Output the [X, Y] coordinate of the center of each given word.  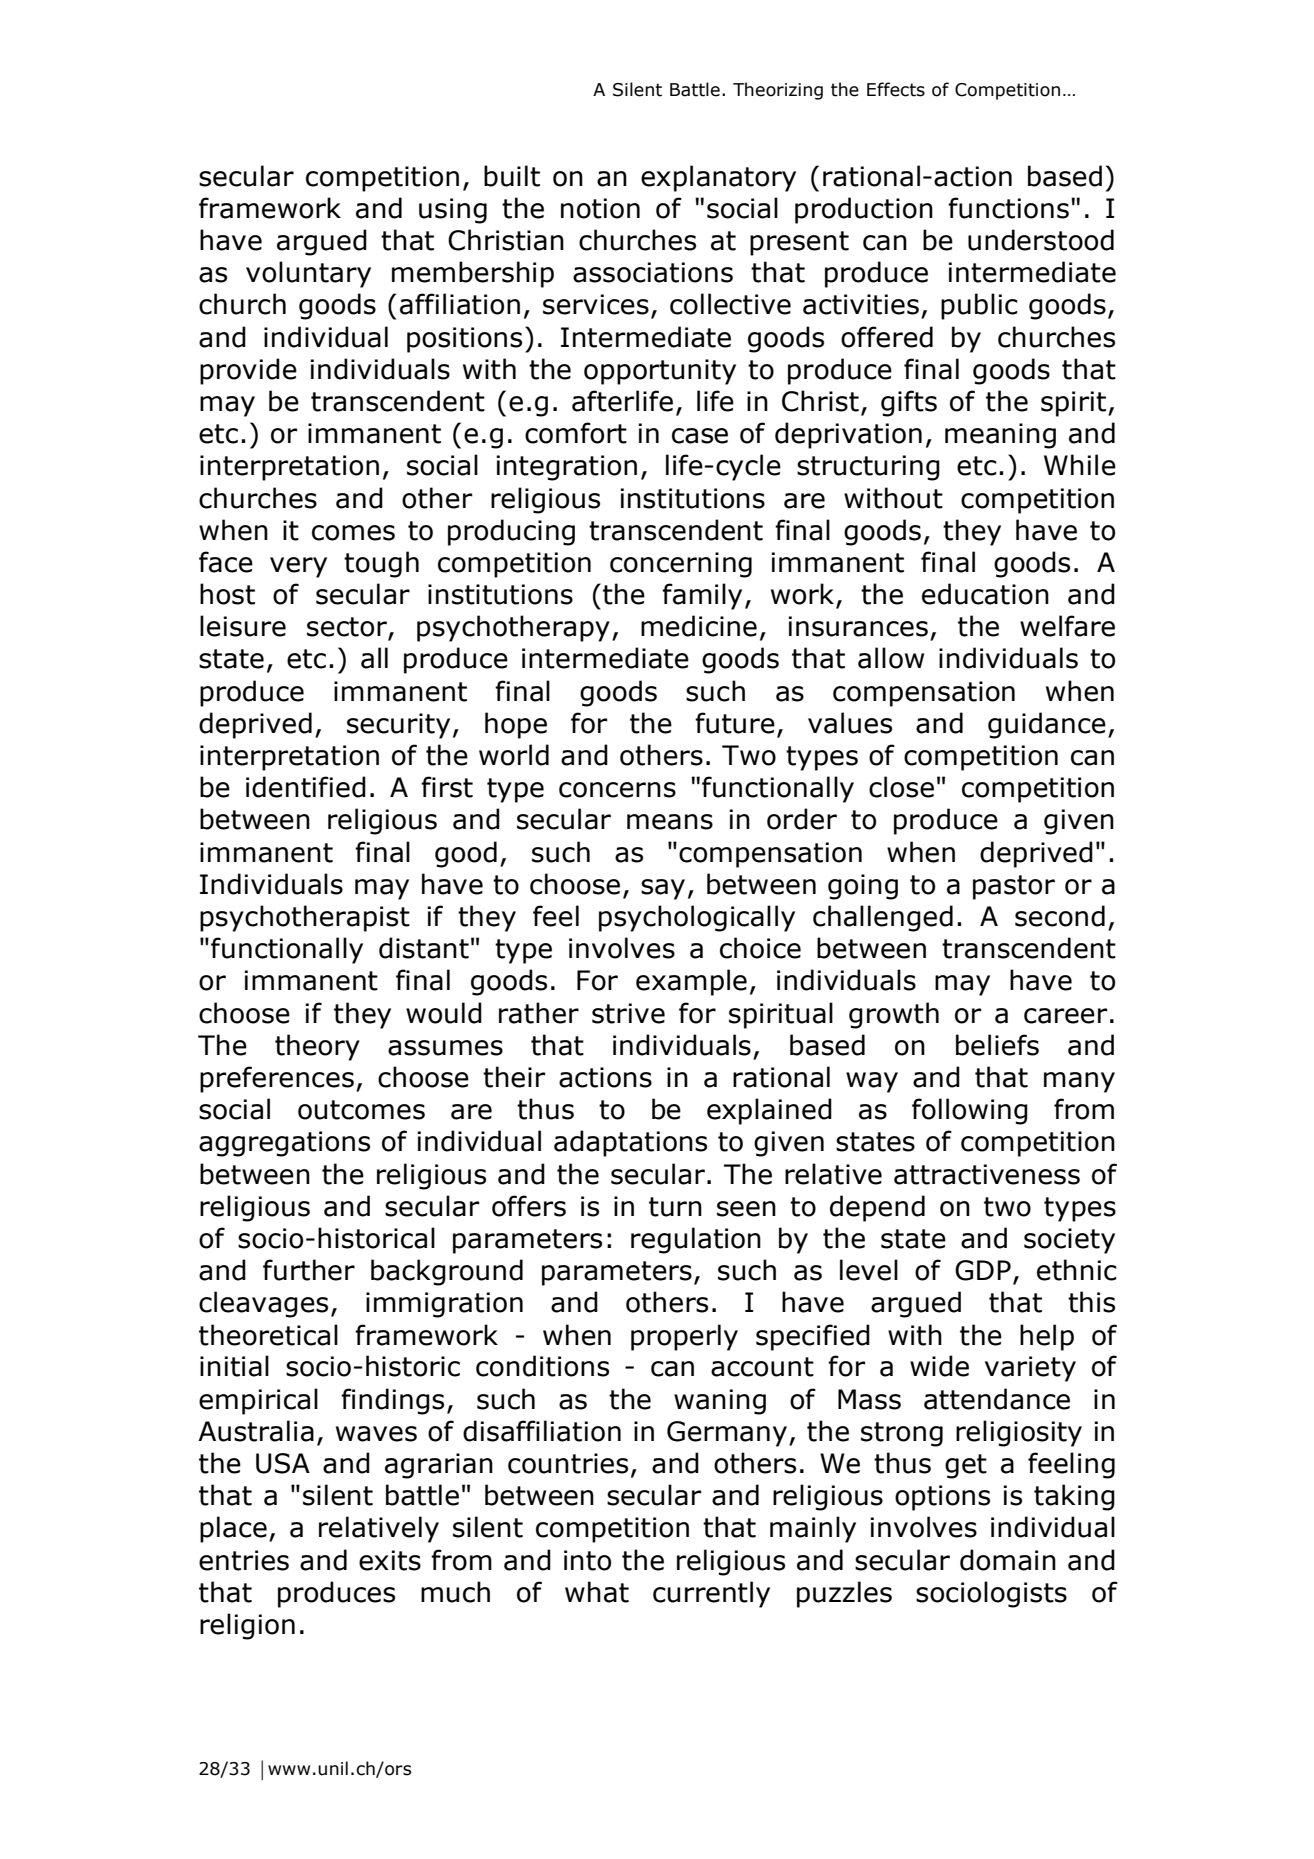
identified [306, 787]
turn [675, 1207]
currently [711, 1594]
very [298, 567]
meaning [1000, 436]
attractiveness [987, 1174]
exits [390, 1560]
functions [1008, 208]
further [309, 1270]
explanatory [718, 178]
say [663, 889]
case [700, 436]
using [453, 211]
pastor [1014, 887]
